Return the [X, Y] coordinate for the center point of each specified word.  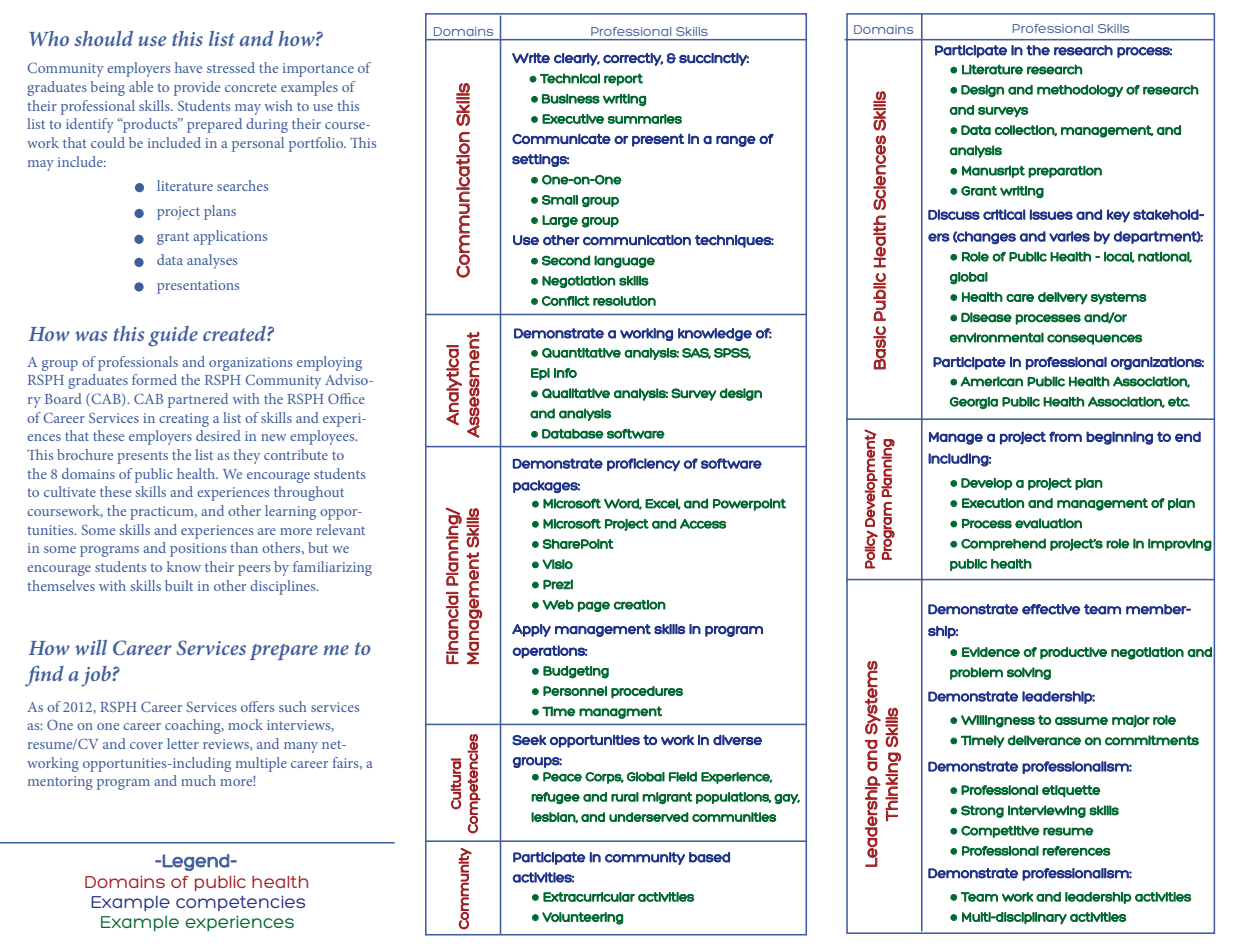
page [594, 606]
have [188, 67]
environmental [997, 337]
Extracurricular [589, 897]
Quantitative [581, 353]
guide [173, 336]
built [179, 585]
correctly [633, 59]
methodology [1080, 91]
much [198, 780]
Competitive [1000, 831]
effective [1051, 609]
